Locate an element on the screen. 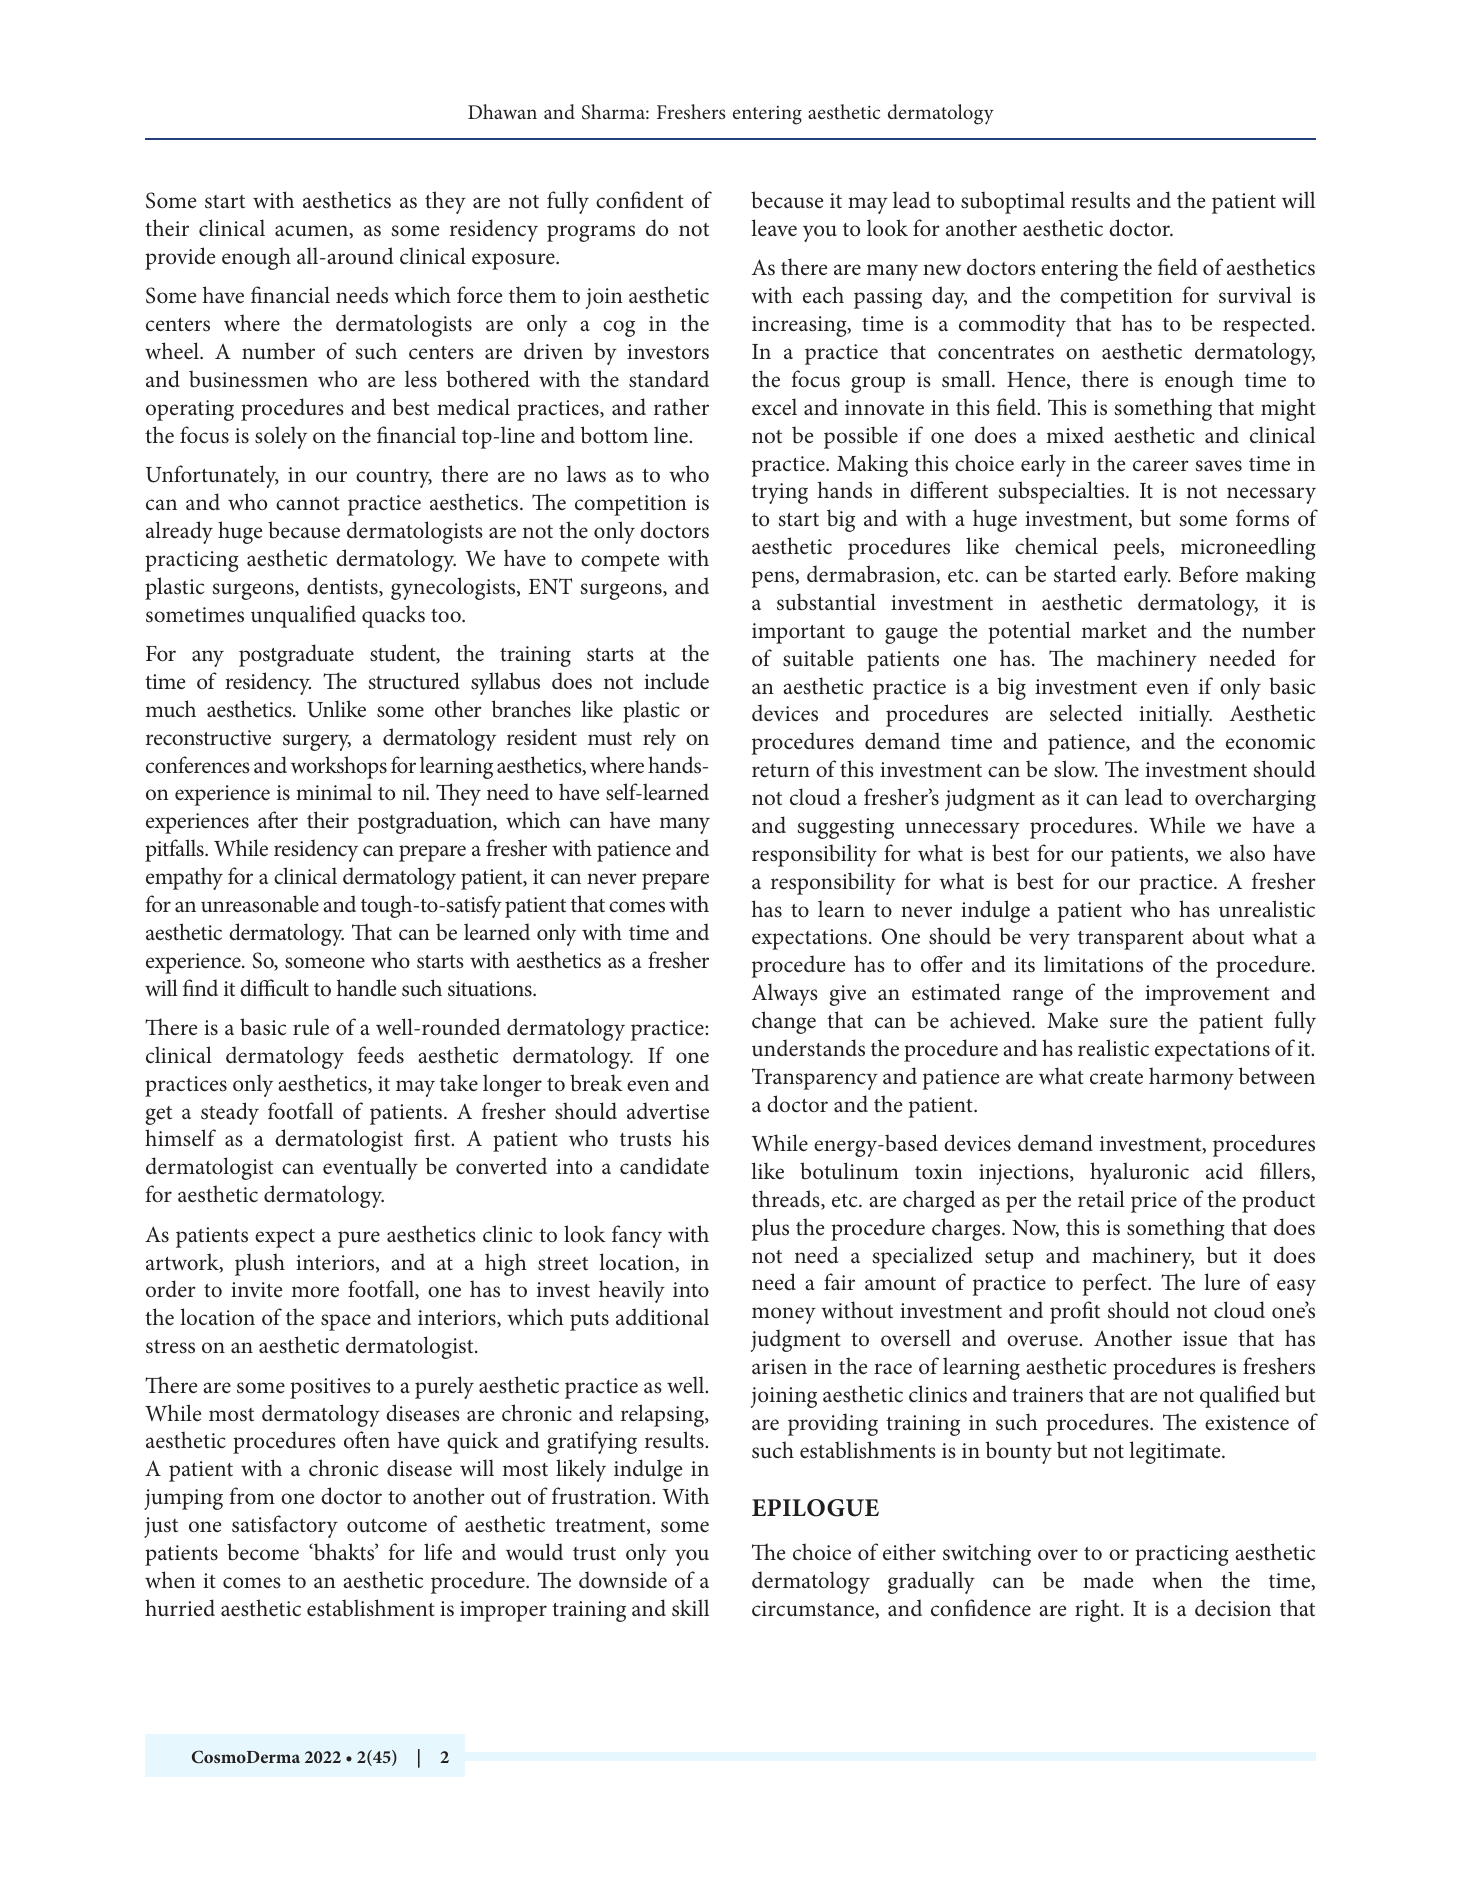 The height and width of the screenshot is (1879, 1461). survival is located at coordinates (1255, 295).
